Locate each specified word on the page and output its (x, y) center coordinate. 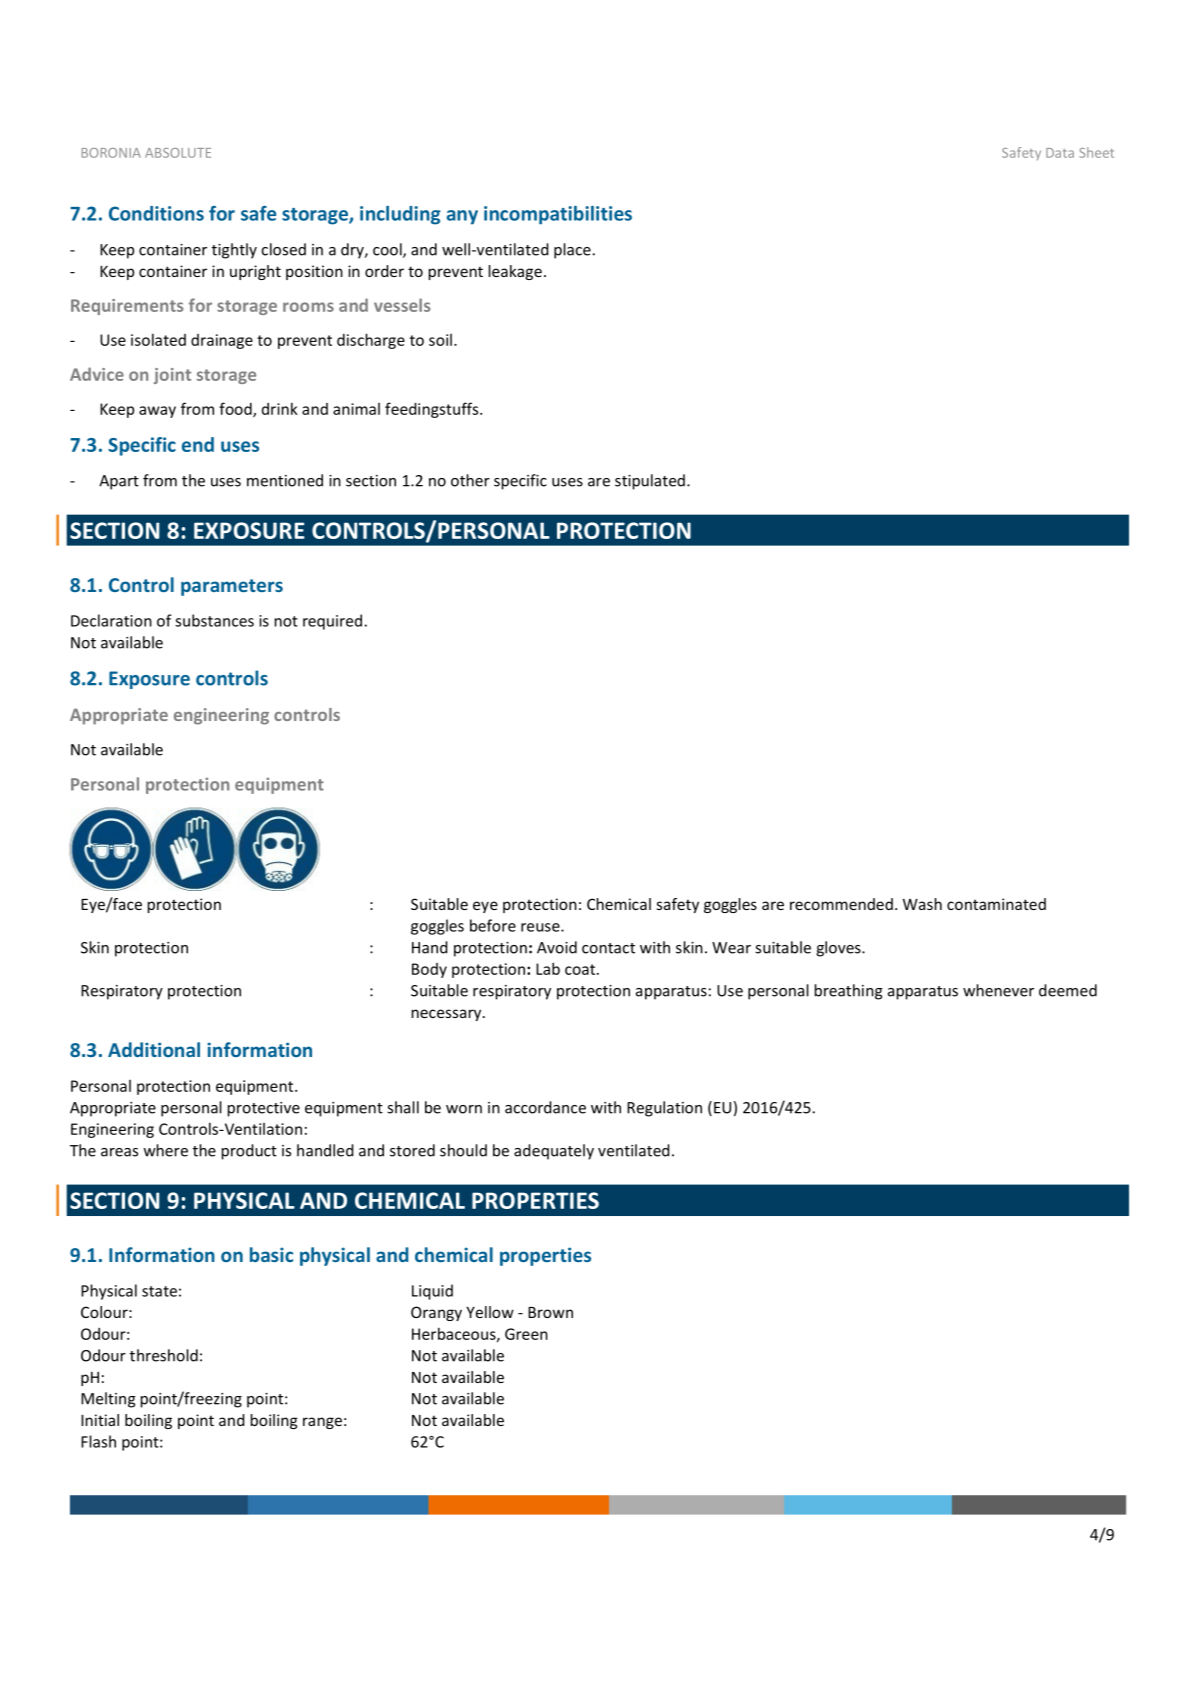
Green (526, 1334)
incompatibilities (558, 215)
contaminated (996, 904)
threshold (164, 1355)
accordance (545, 1107)
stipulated (650, 482)
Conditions (156, 213)
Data (1060, 153)
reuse (541, 927)
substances (214, 620)
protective (264, 1109)
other (470, 480)
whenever (998, 990)
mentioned (285, 480)
